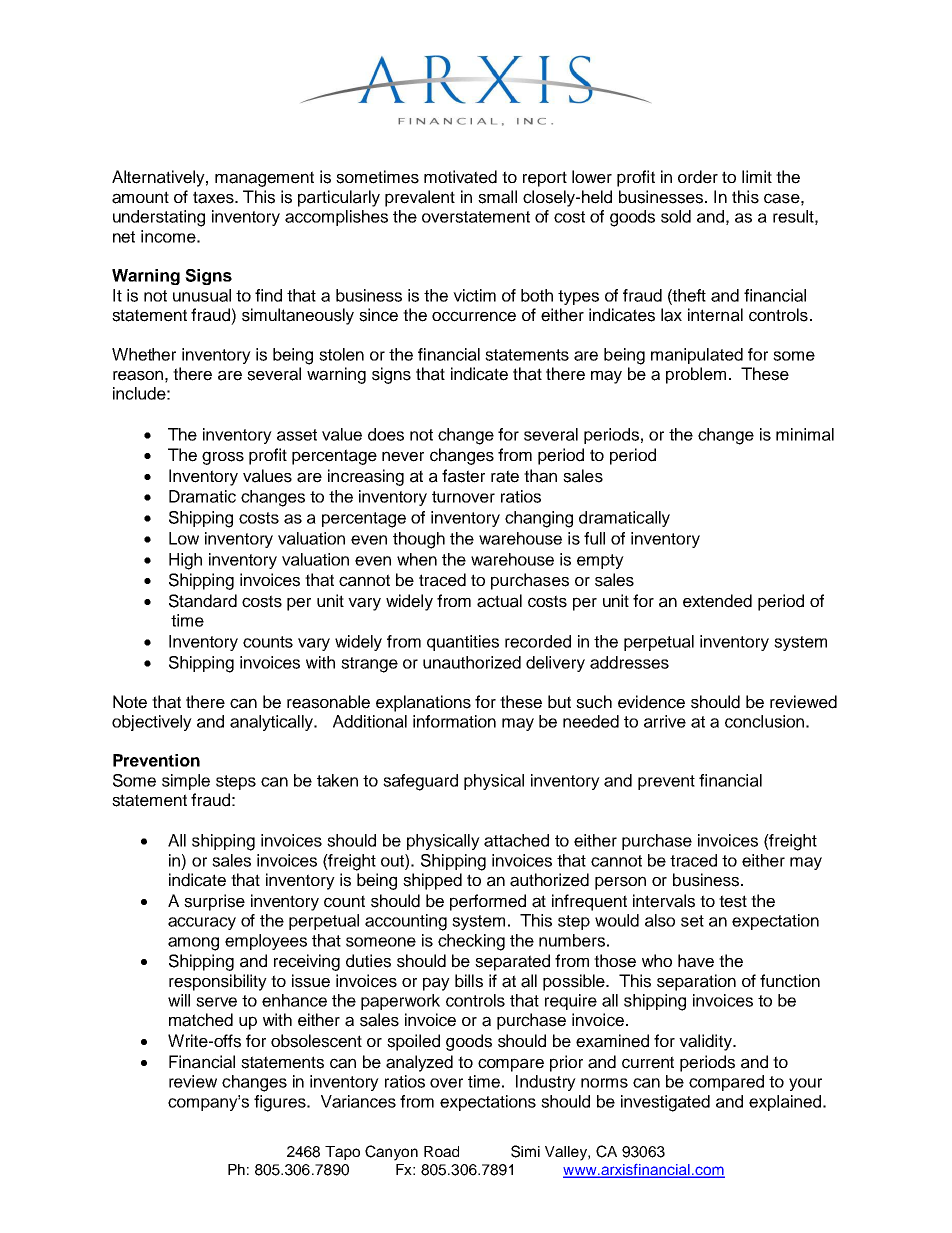 The image size is (952, 1233). What do you see at coordinates (497, 197) in the document?
I see `small` at bounding box center [497, 197].
